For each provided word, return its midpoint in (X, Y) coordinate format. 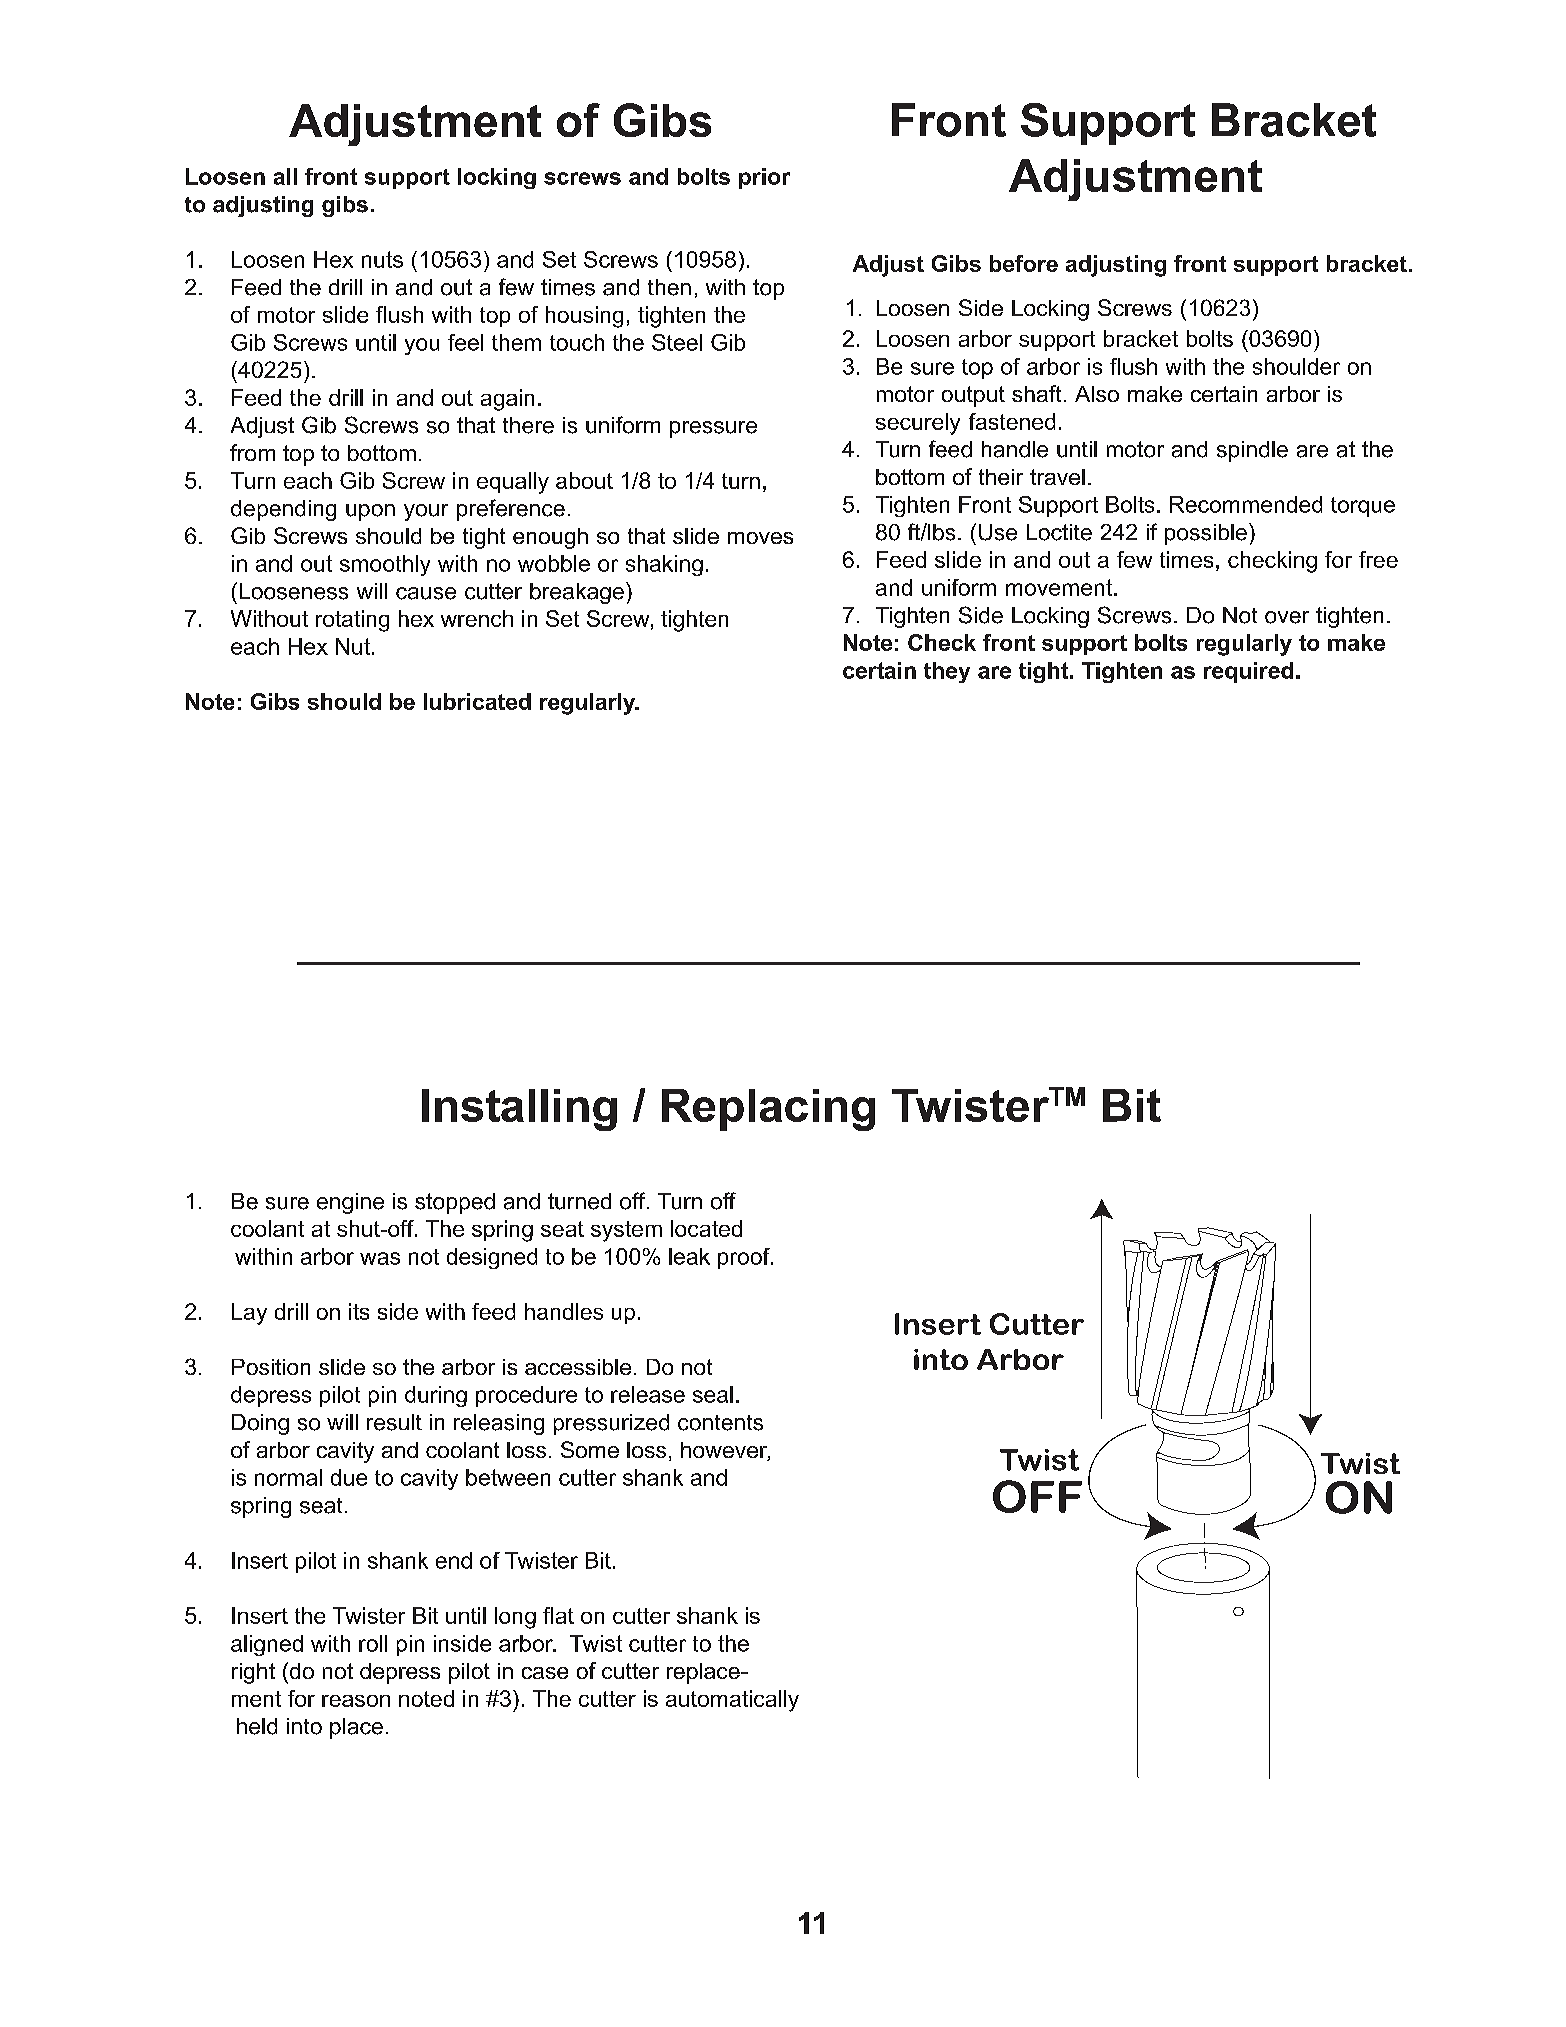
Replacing (768, 1110)
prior (764, 178)
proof (745, 1258)
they (947, 672)
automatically (732, 1701)
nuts (382, 259)
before (1024, 263)
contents (720, 1423)
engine (350, 1203)
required (1248, 672)
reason (356, 1701)
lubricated (477, 701)
